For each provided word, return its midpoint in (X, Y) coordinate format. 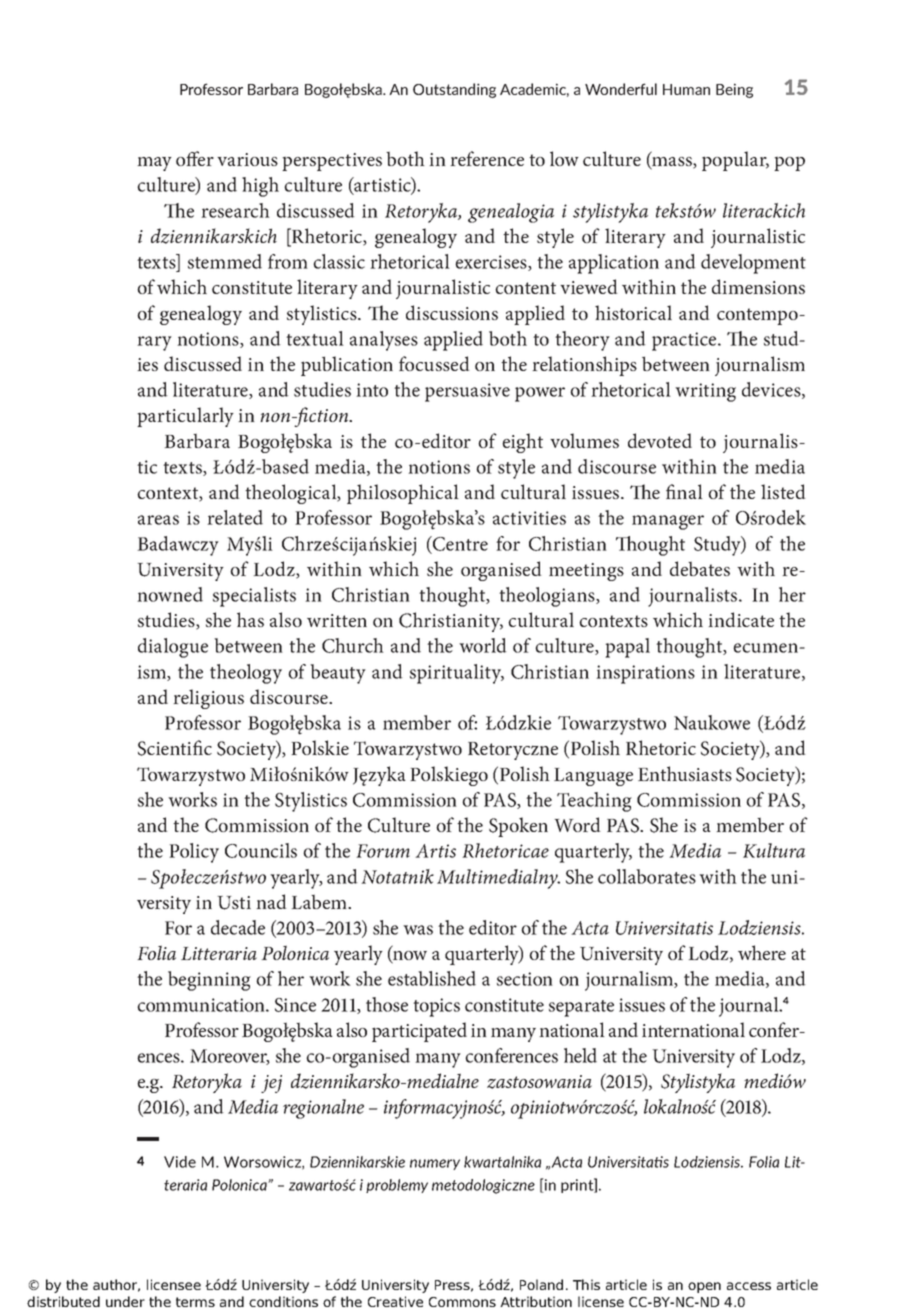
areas (158, 520)
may (154, 164)
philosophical (403, 494)
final (684, 491)
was (418, 930)
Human (686, 89)
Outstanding (454, 90)
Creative (395, 1301)
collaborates (647, 876)
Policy (194, 853)
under (125, 1301)
